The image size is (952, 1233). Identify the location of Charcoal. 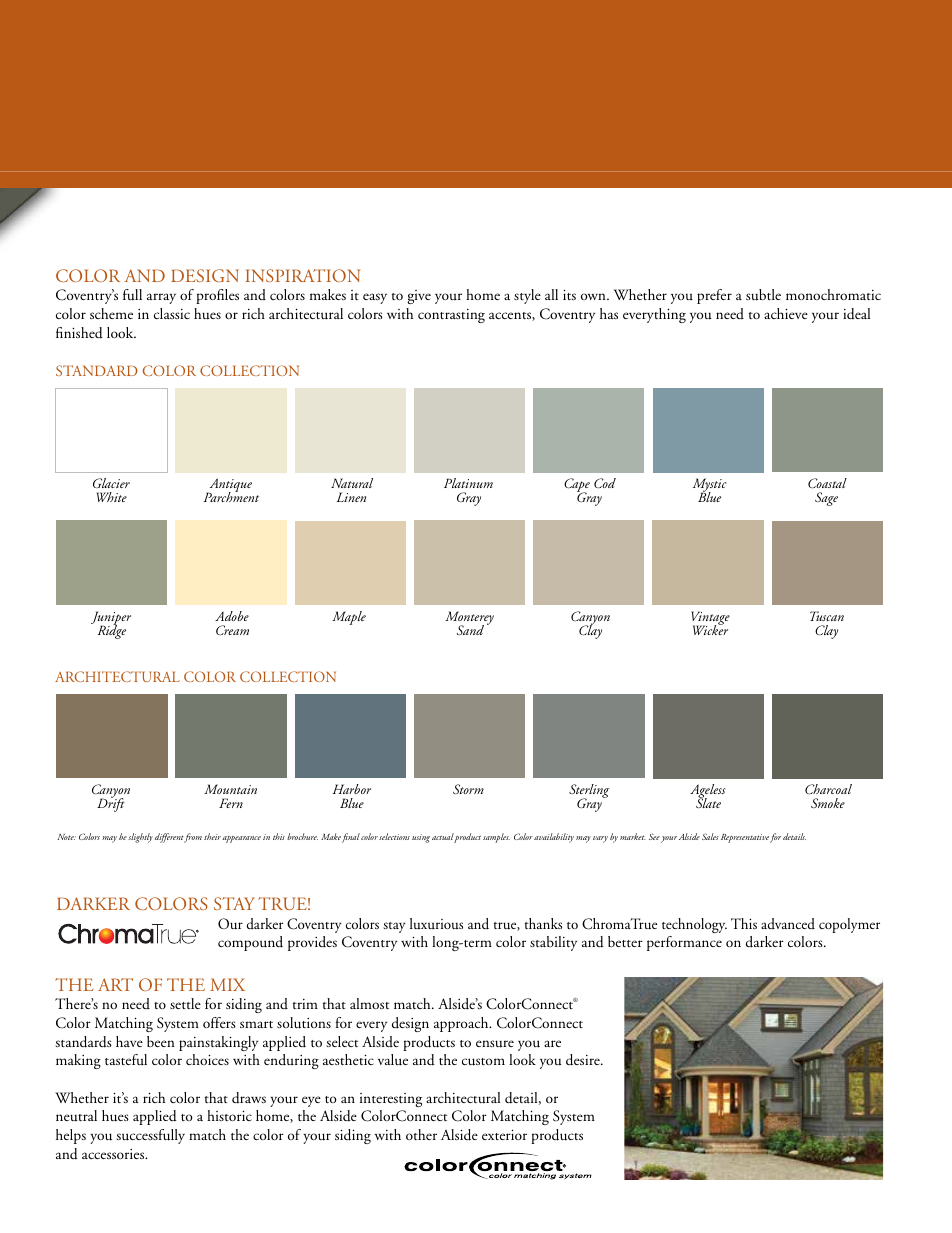
(828, 789).
